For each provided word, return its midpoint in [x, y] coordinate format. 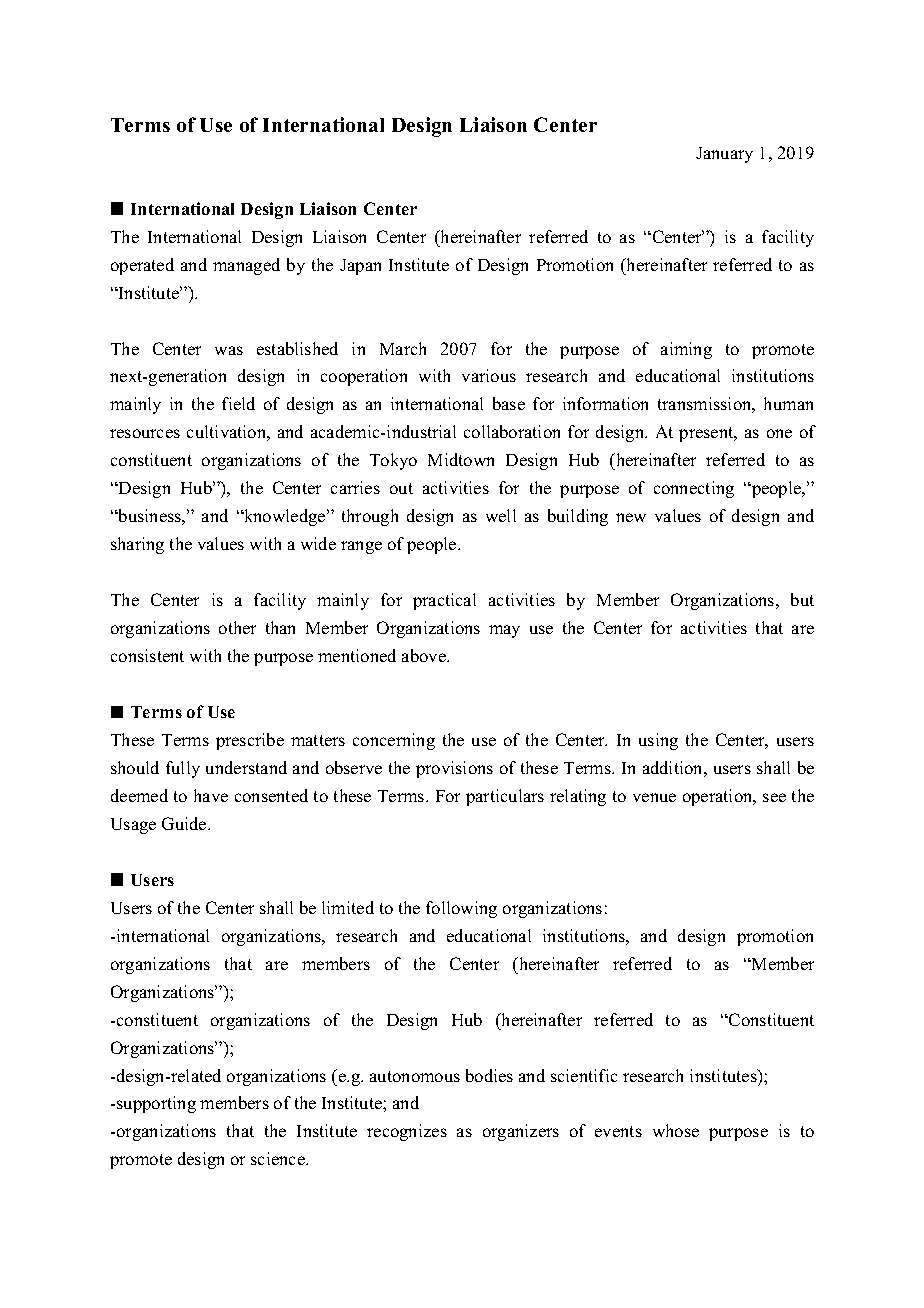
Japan [360, 267]
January [724, 155]
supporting [156, 1104]
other [237, 627]
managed [246, 266]
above [425, 655]
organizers [521, 1132]
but [802, 599]
